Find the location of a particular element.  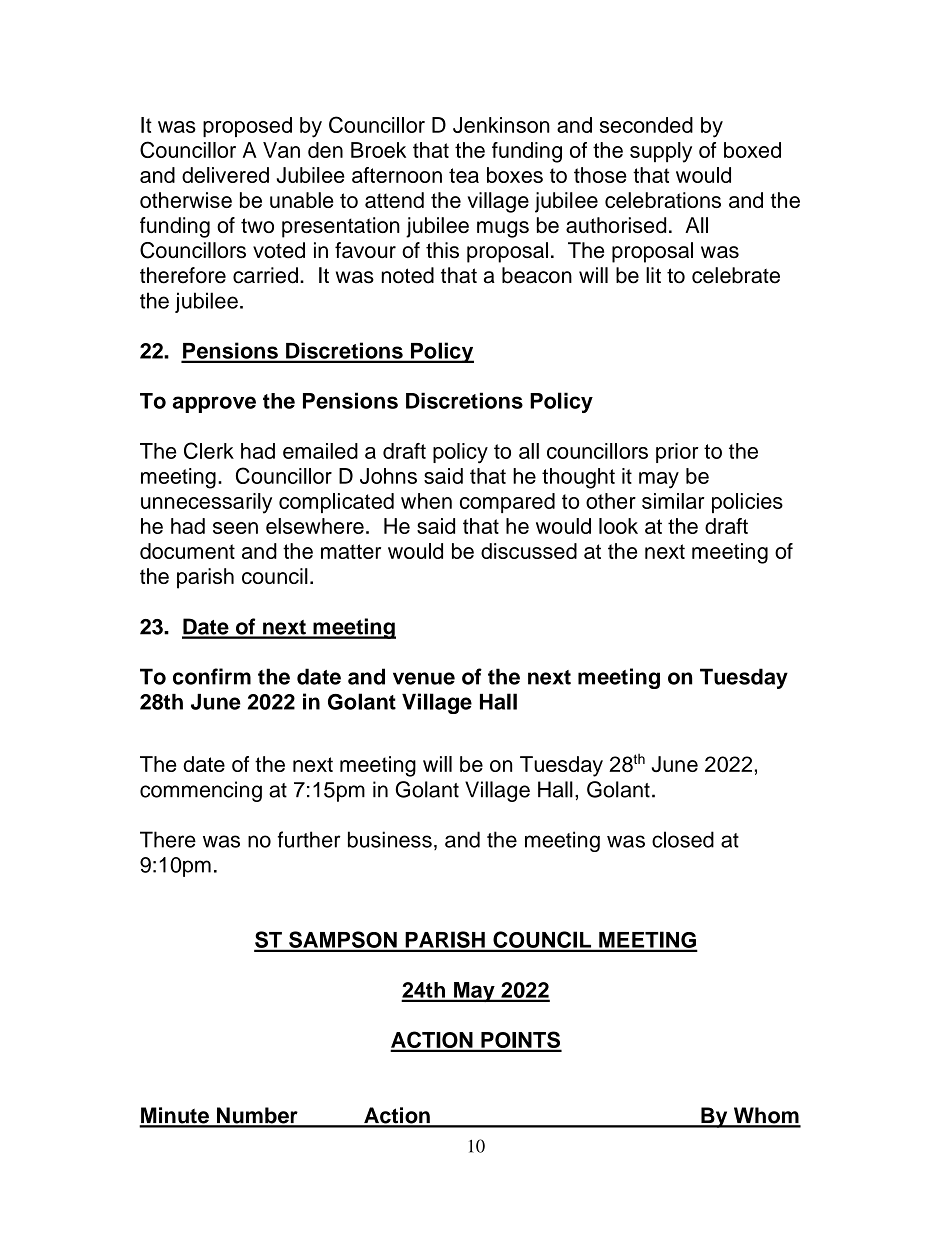

look is located at coordinates (618, 526).
